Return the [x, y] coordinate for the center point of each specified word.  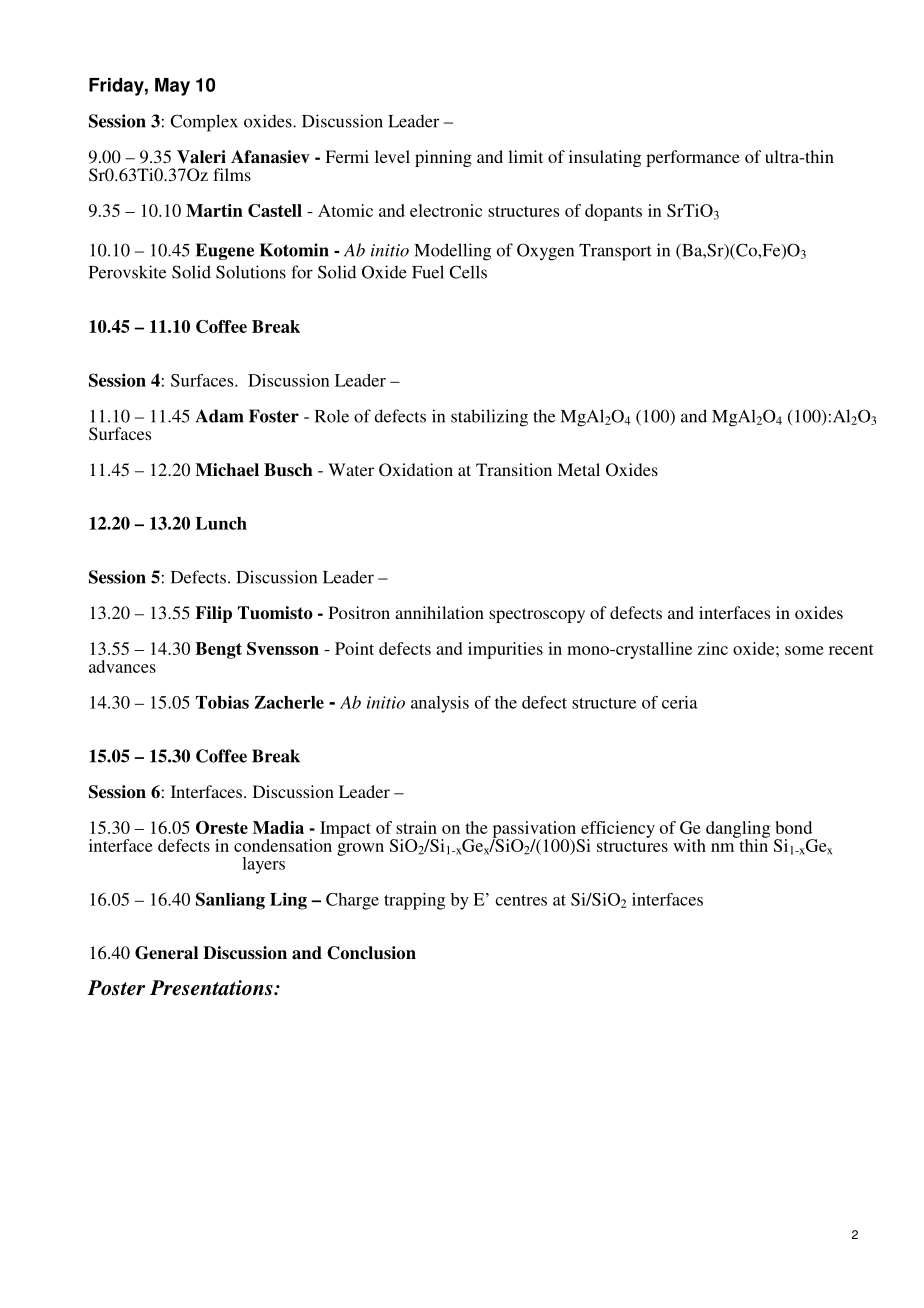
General [166, 953]
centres [521, 900]
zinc [713, 648]
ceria [680, 702]
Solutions [251, 272]
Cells [468, 272]
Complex [204, 123]
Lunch [221, 523]
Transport [615, 252]
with [689, 845]
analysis [440, 704]
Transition [514, 469]
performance [693, 158]
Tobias [222, 702]
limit [525, 156]
